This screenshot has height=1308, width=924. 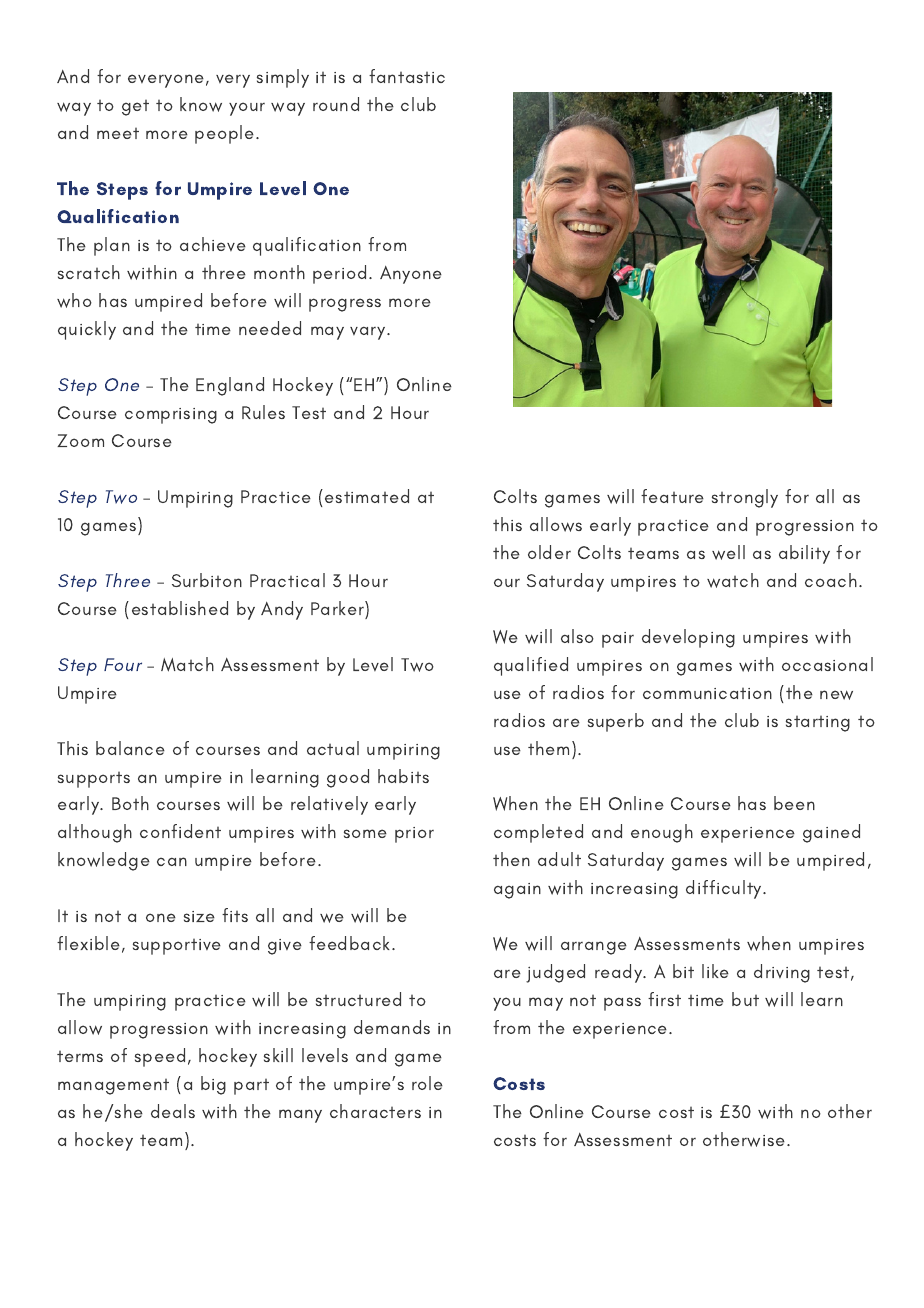 I want to click on strongly, so click(x=745, y=498).
